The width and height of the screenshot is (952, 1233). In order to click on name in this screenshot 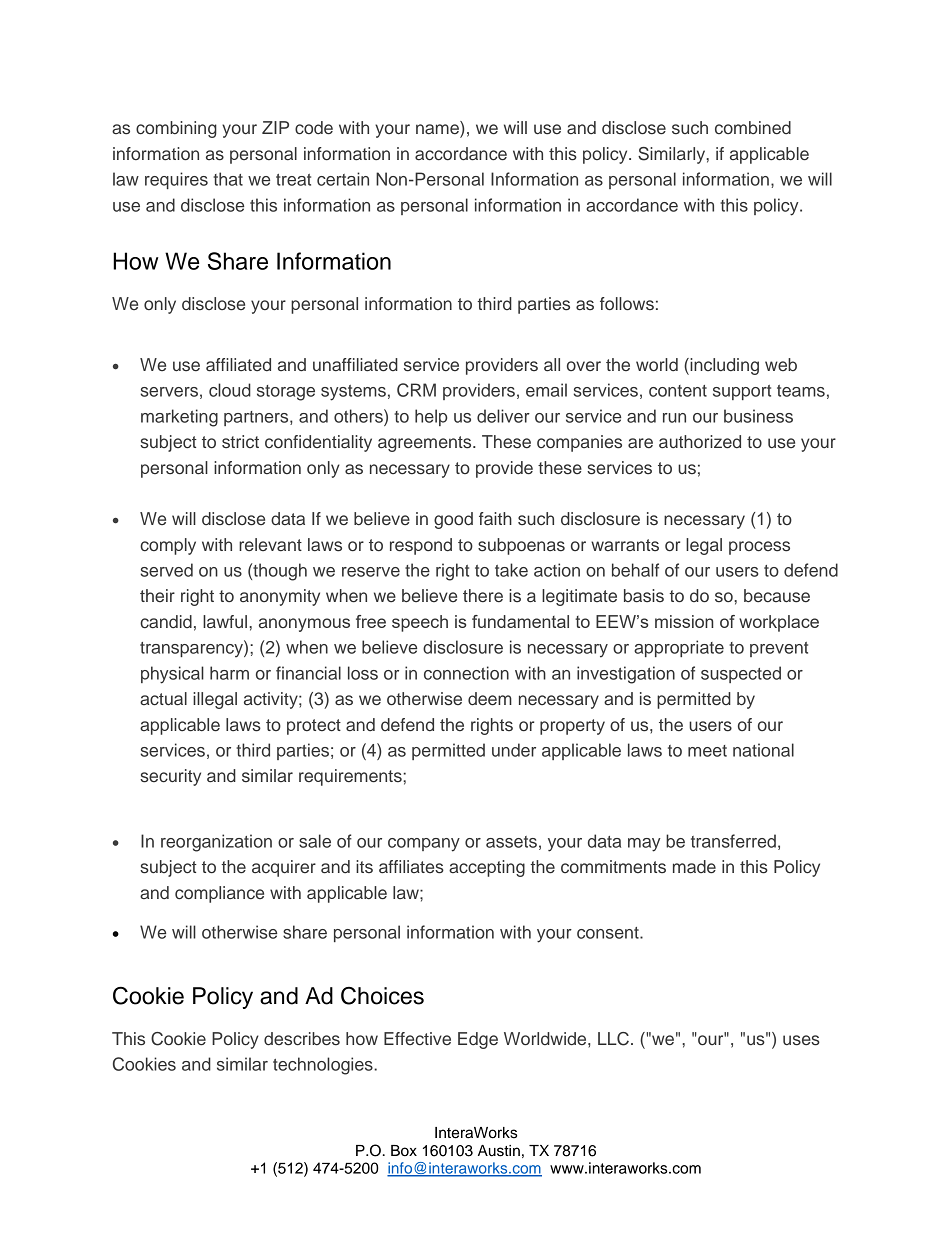, I will do `click(438, 130)`.
